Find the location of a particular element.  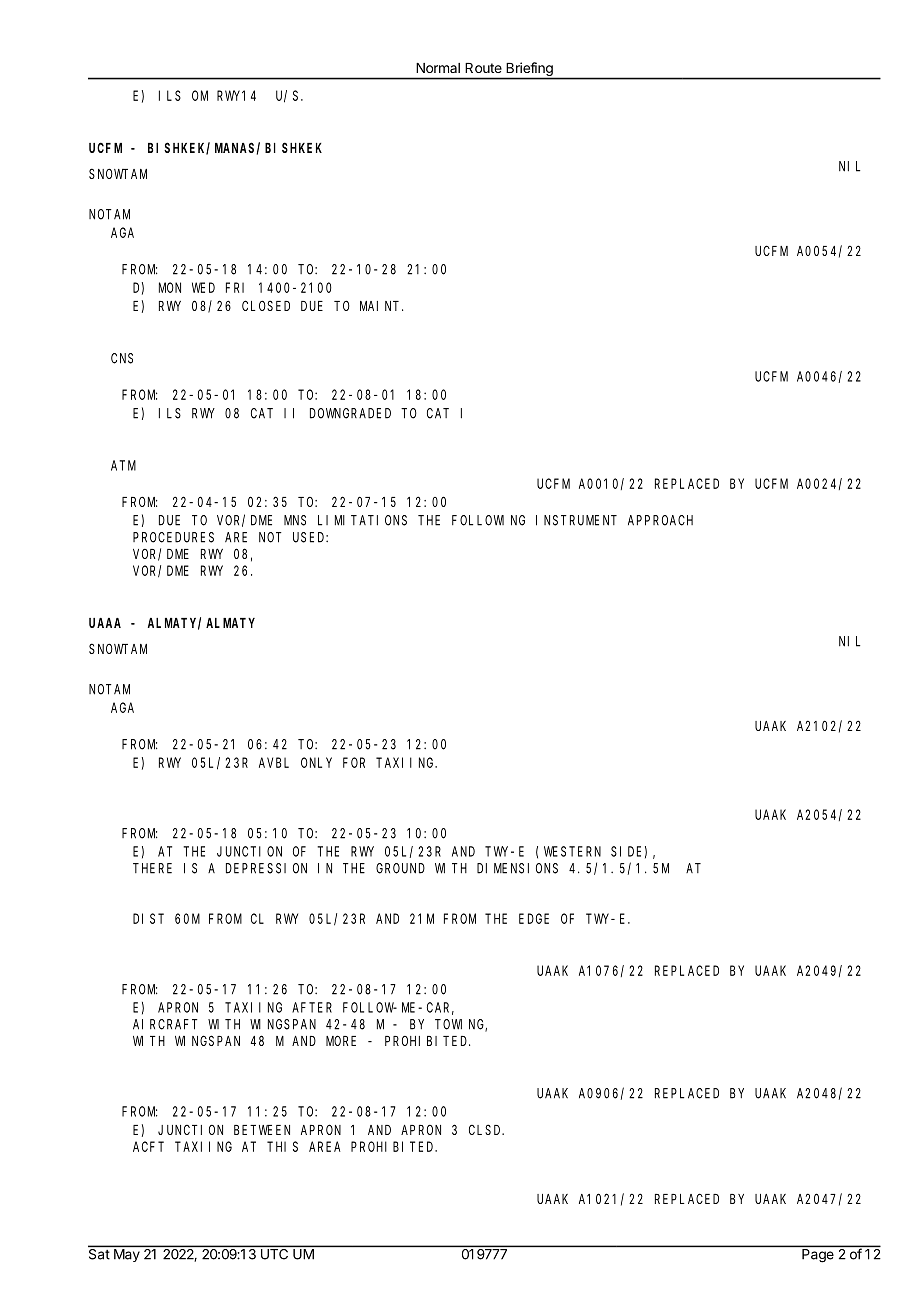

Normal is located at coordinates (438, 68).
